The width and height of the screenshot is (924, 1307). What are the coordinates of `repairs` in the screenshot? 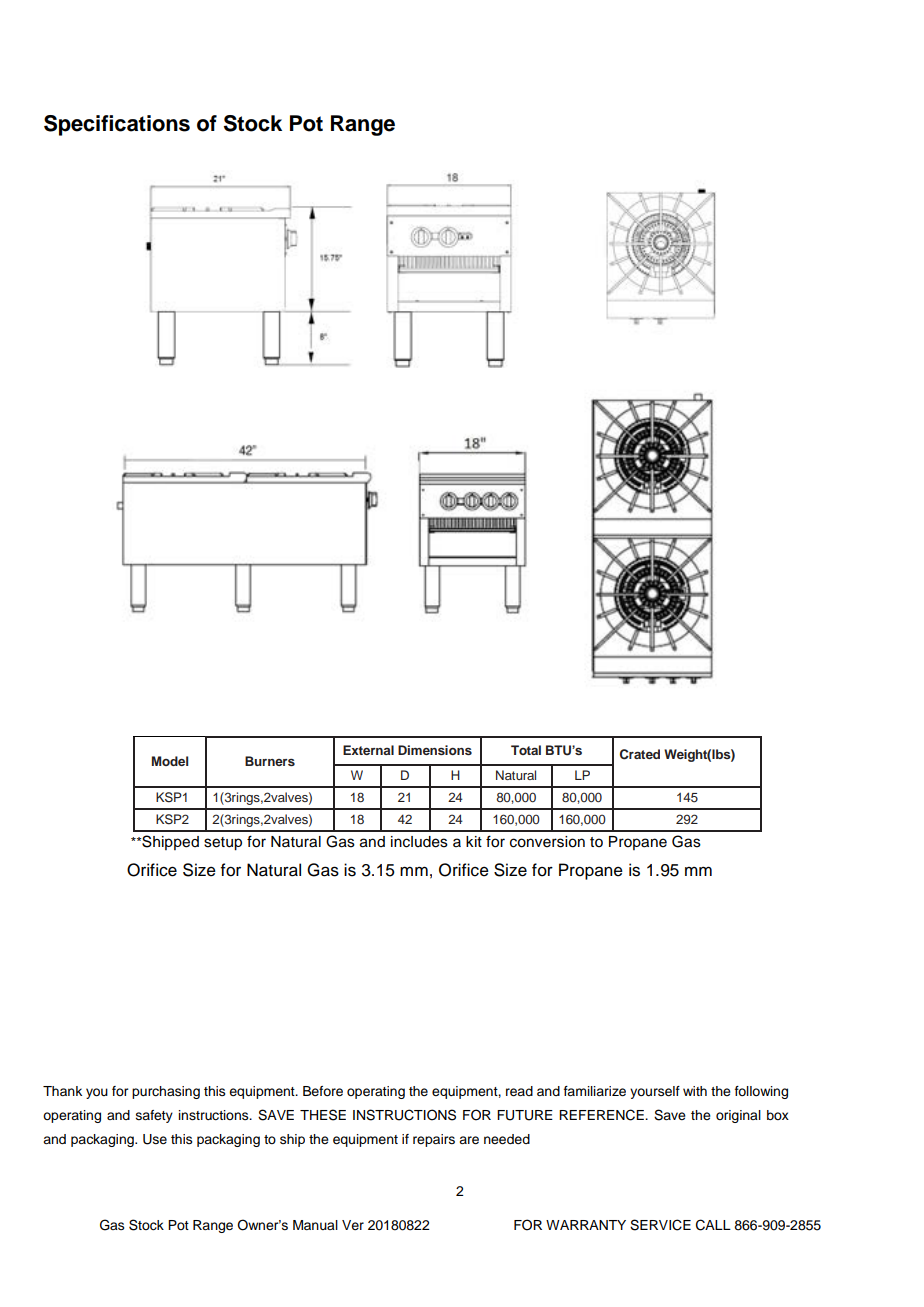 It's located at (434, 1140).
